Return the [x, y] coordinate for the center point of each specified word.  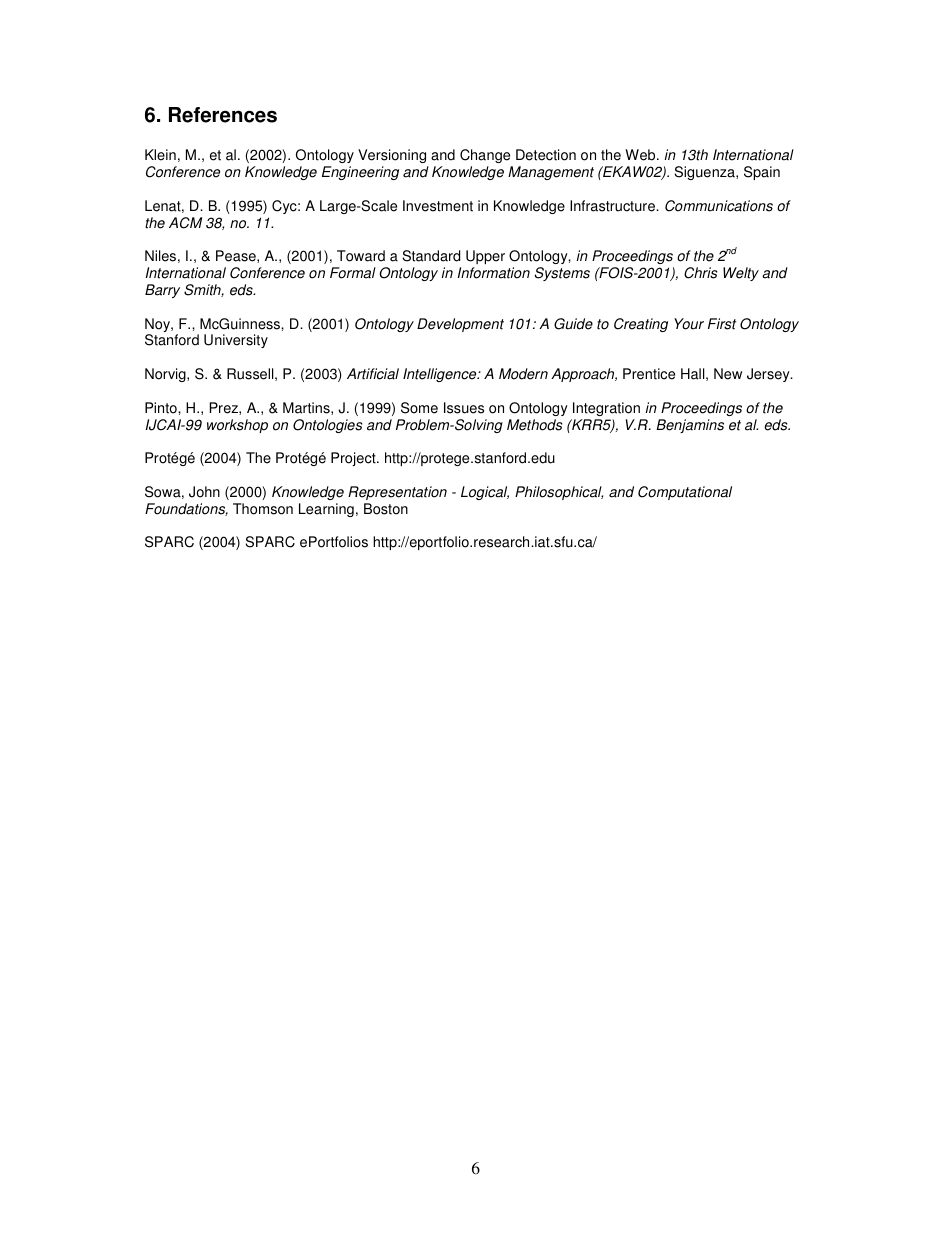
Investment [438, 206]
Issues [464, 408]
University [236, 341]
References [223, 115]
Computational [685, 493]
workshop [237, 426]
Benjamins [690, 426]
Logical [485, 493]
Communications [719, 206]
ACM [185, 223]
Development [460, 325]
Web [641, 155]
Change [485, 156]
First [722, 324]
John [204, 492]
